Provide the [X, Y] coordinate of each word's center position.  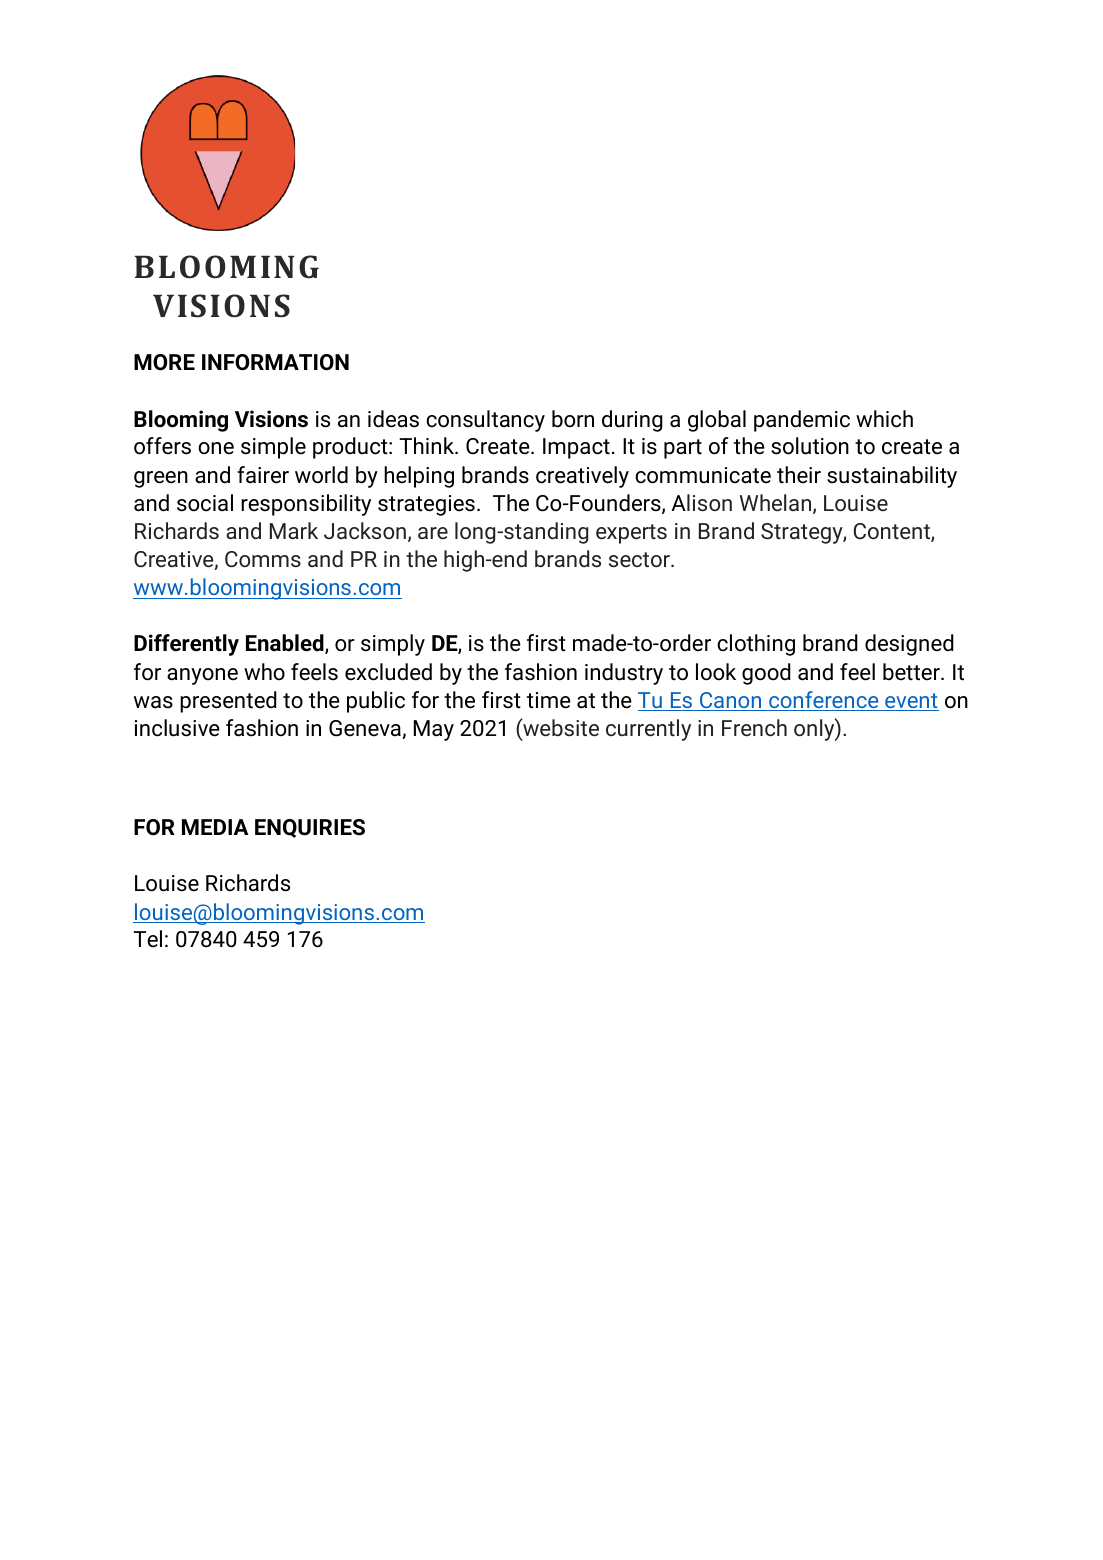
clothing [756, 645]
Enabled [286, 644]
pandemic [802, 421]
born [573, 419]
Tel [147, 939]
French [754, 727]
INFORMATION [275, 362]
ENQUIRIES [310, 828]
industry [624, 674]
